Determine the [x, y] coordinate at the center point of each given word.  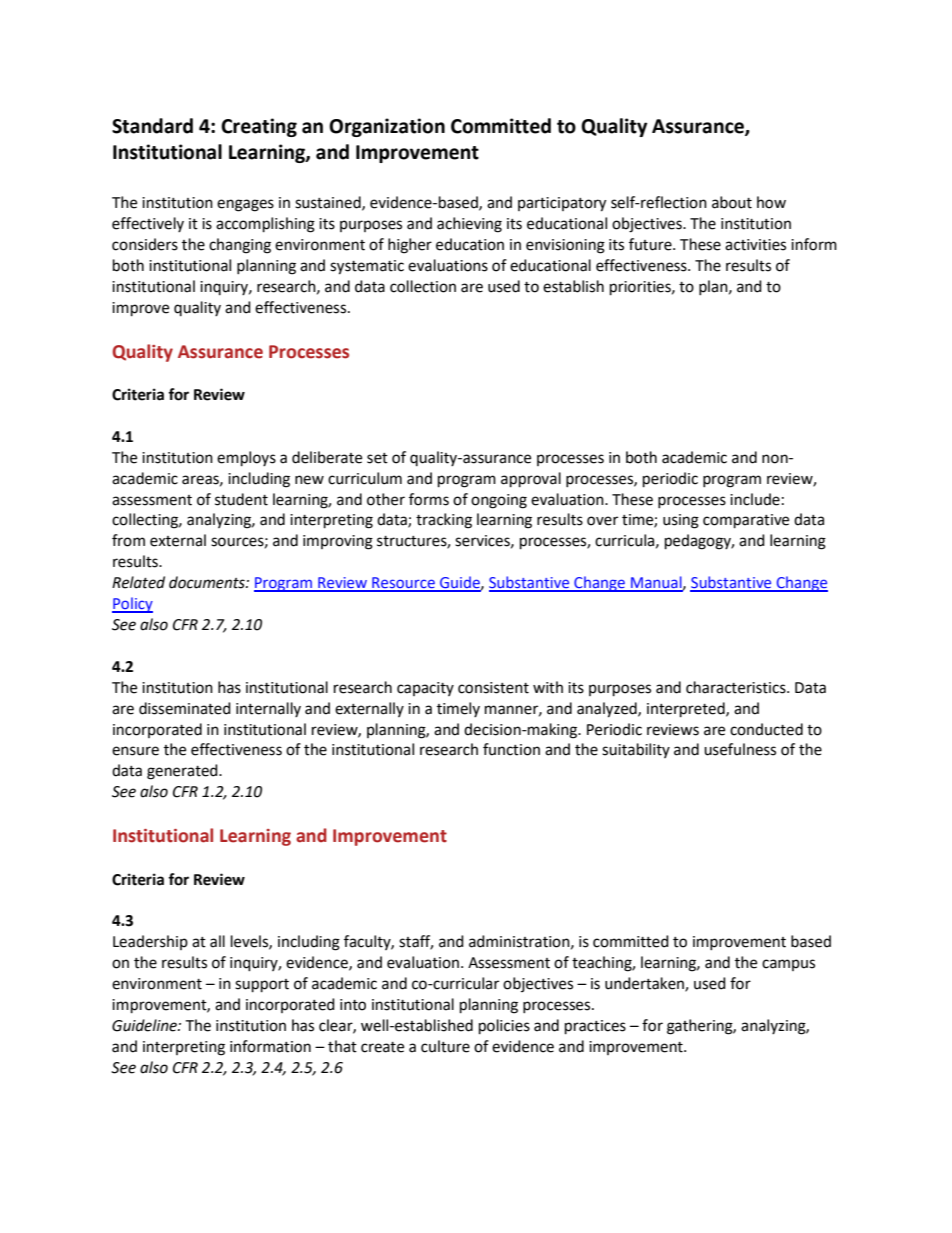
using [681, 521]
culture [445, 1046]
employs [246, 459]
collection [423, 286]
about [732, 202]
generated [183, 772]
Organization [387, 127]
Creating [259, 127]
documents [208, 582]
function [511, 749]
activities [755, 245]
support [262, 986]
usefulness [740, 749]
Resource [403, 584]
